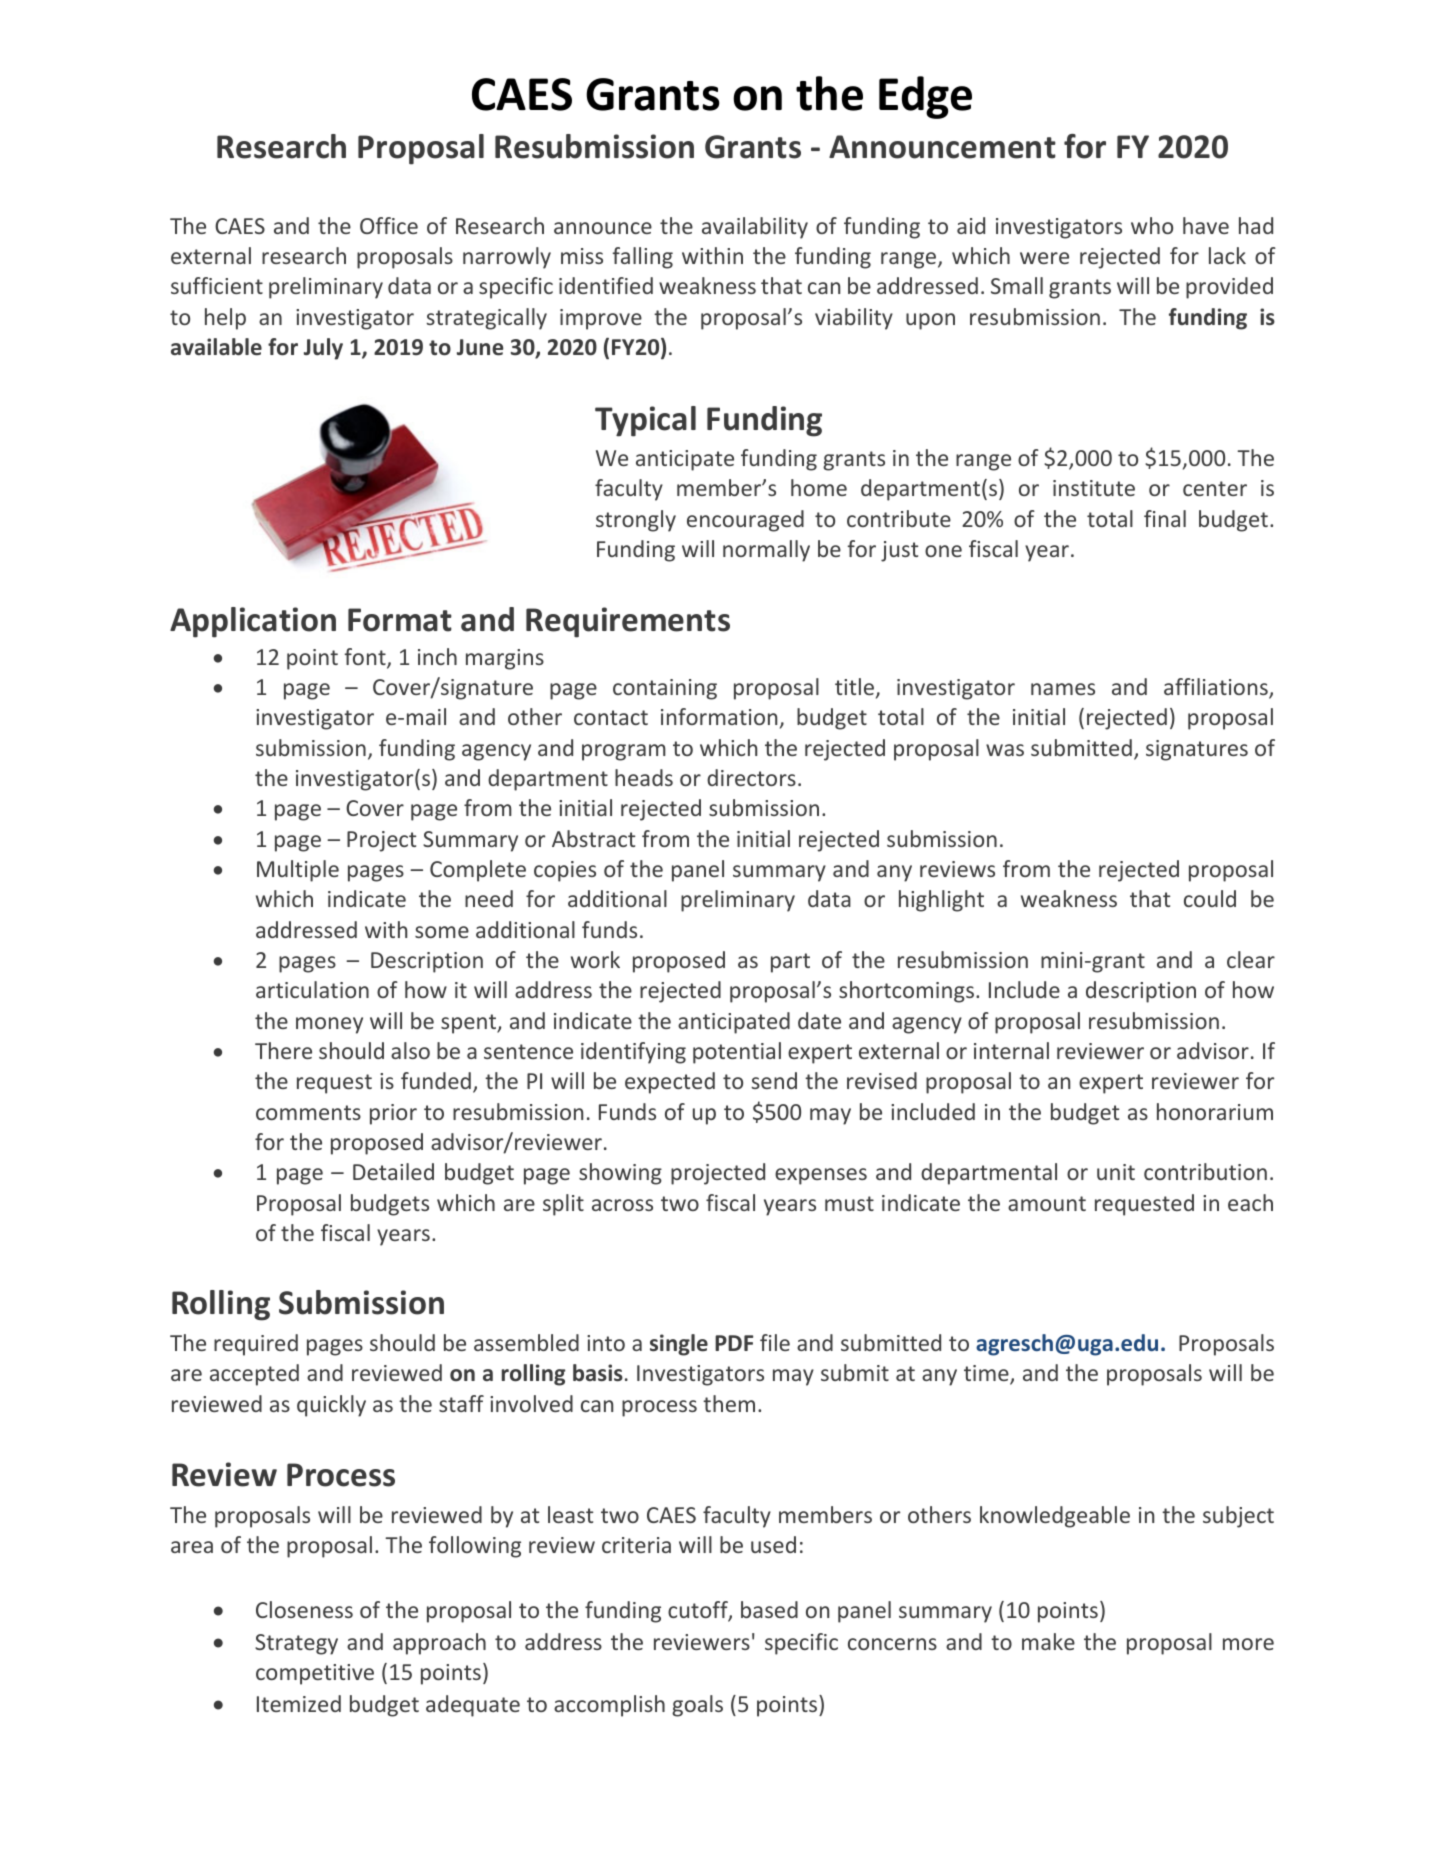 Image resolution: width=1445 pixels, height=1871 pixels. Describe the element at coordinates (1152, 225) in the screenshot. I see `who` at that location.
